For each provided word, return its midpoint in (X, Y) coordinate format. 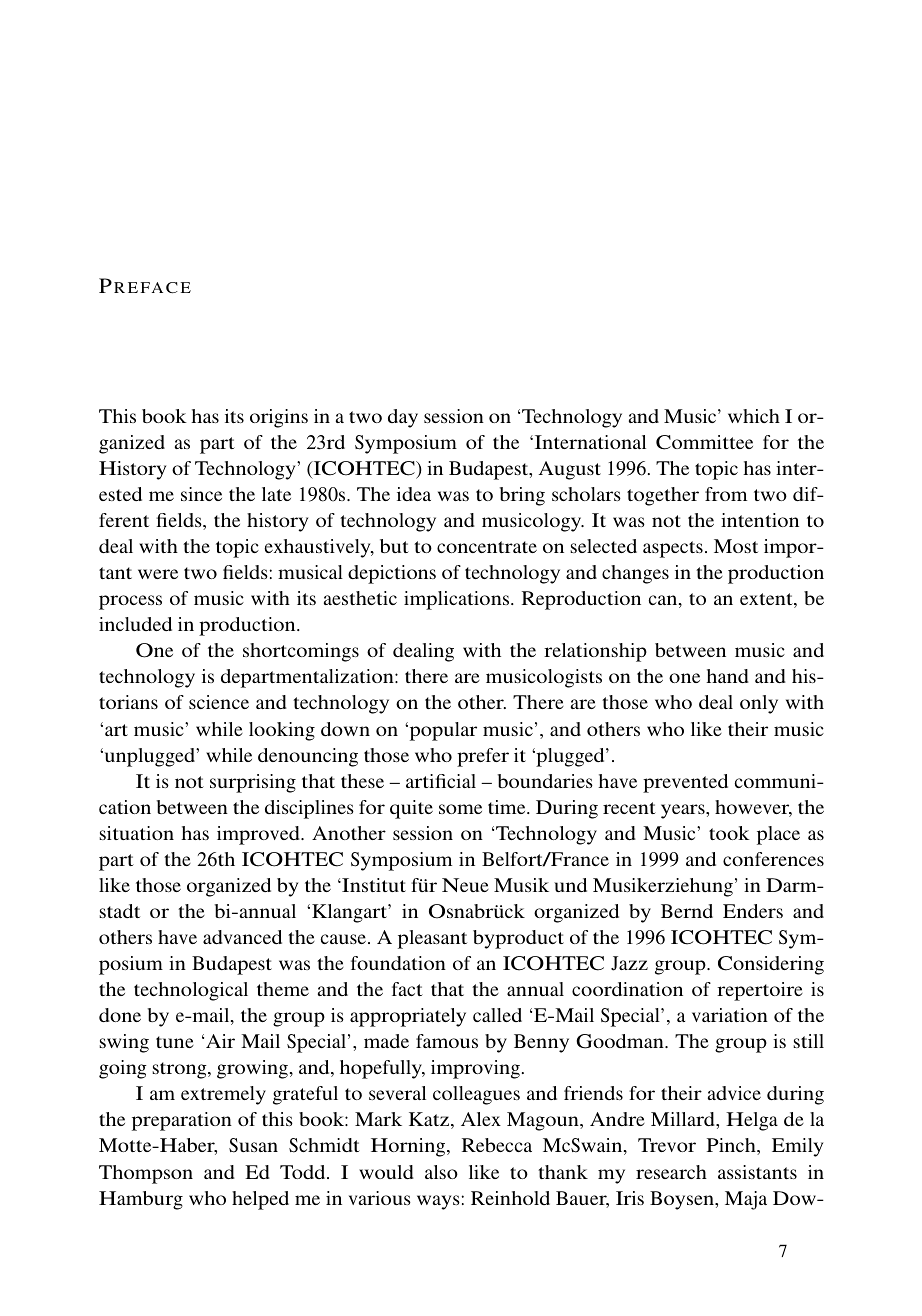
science (219, 702)
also (441, 1172)
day (403, 418)
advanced (242, 937)
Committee (704, 442)
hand (727, 676)
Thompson (146, 1174)
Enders (753, 911)
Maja (746, 1200)
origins (279, 418)
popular (442, 731)
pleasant (432, 939)
